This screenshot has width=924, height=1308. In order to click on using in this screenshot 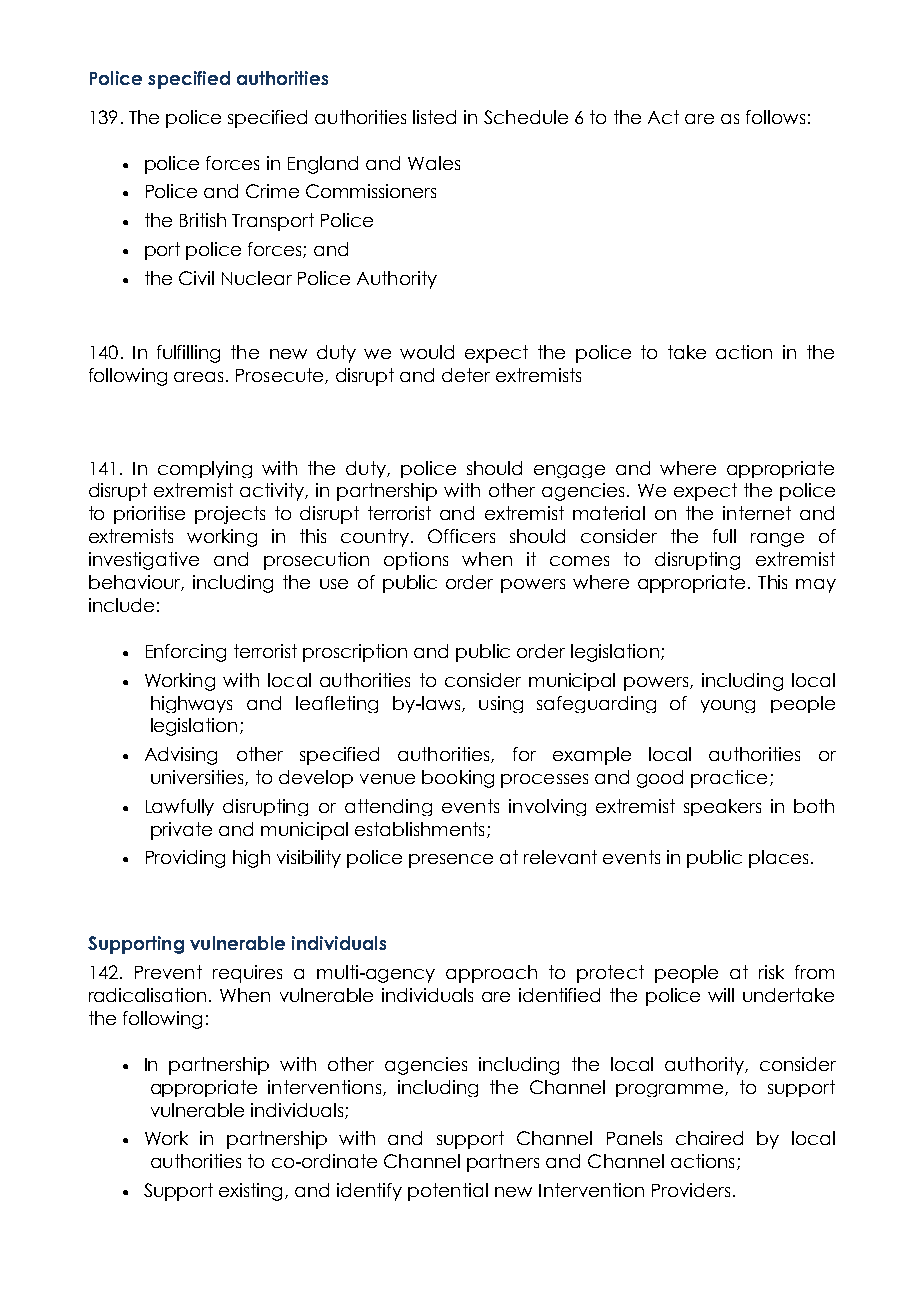, I will do `click(501, 704)`.
